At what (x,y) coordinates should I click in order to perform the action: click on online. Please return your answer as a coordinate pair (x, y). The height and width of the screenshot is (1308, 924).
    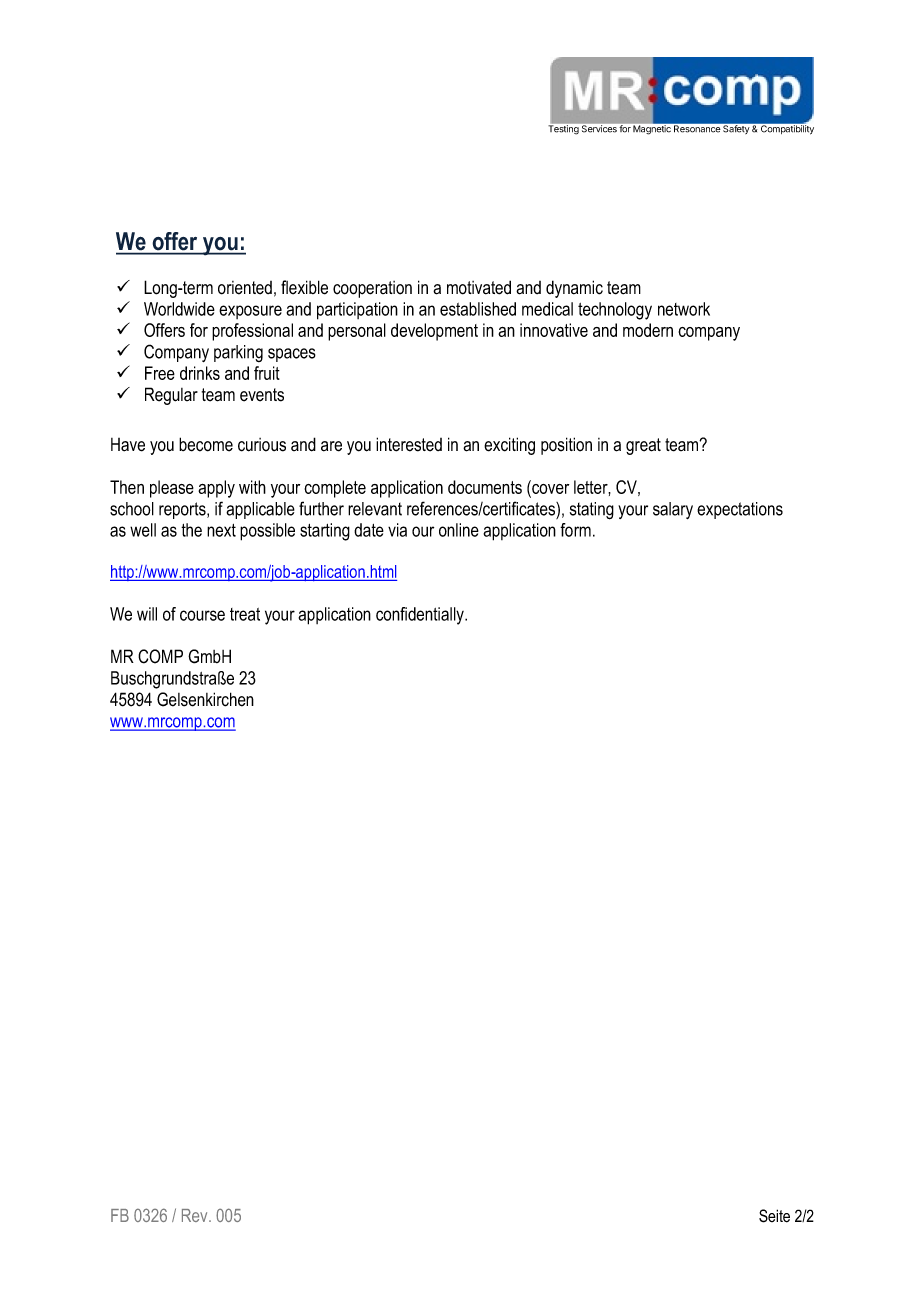
    Looking at the image, I should click on (459, 530).
